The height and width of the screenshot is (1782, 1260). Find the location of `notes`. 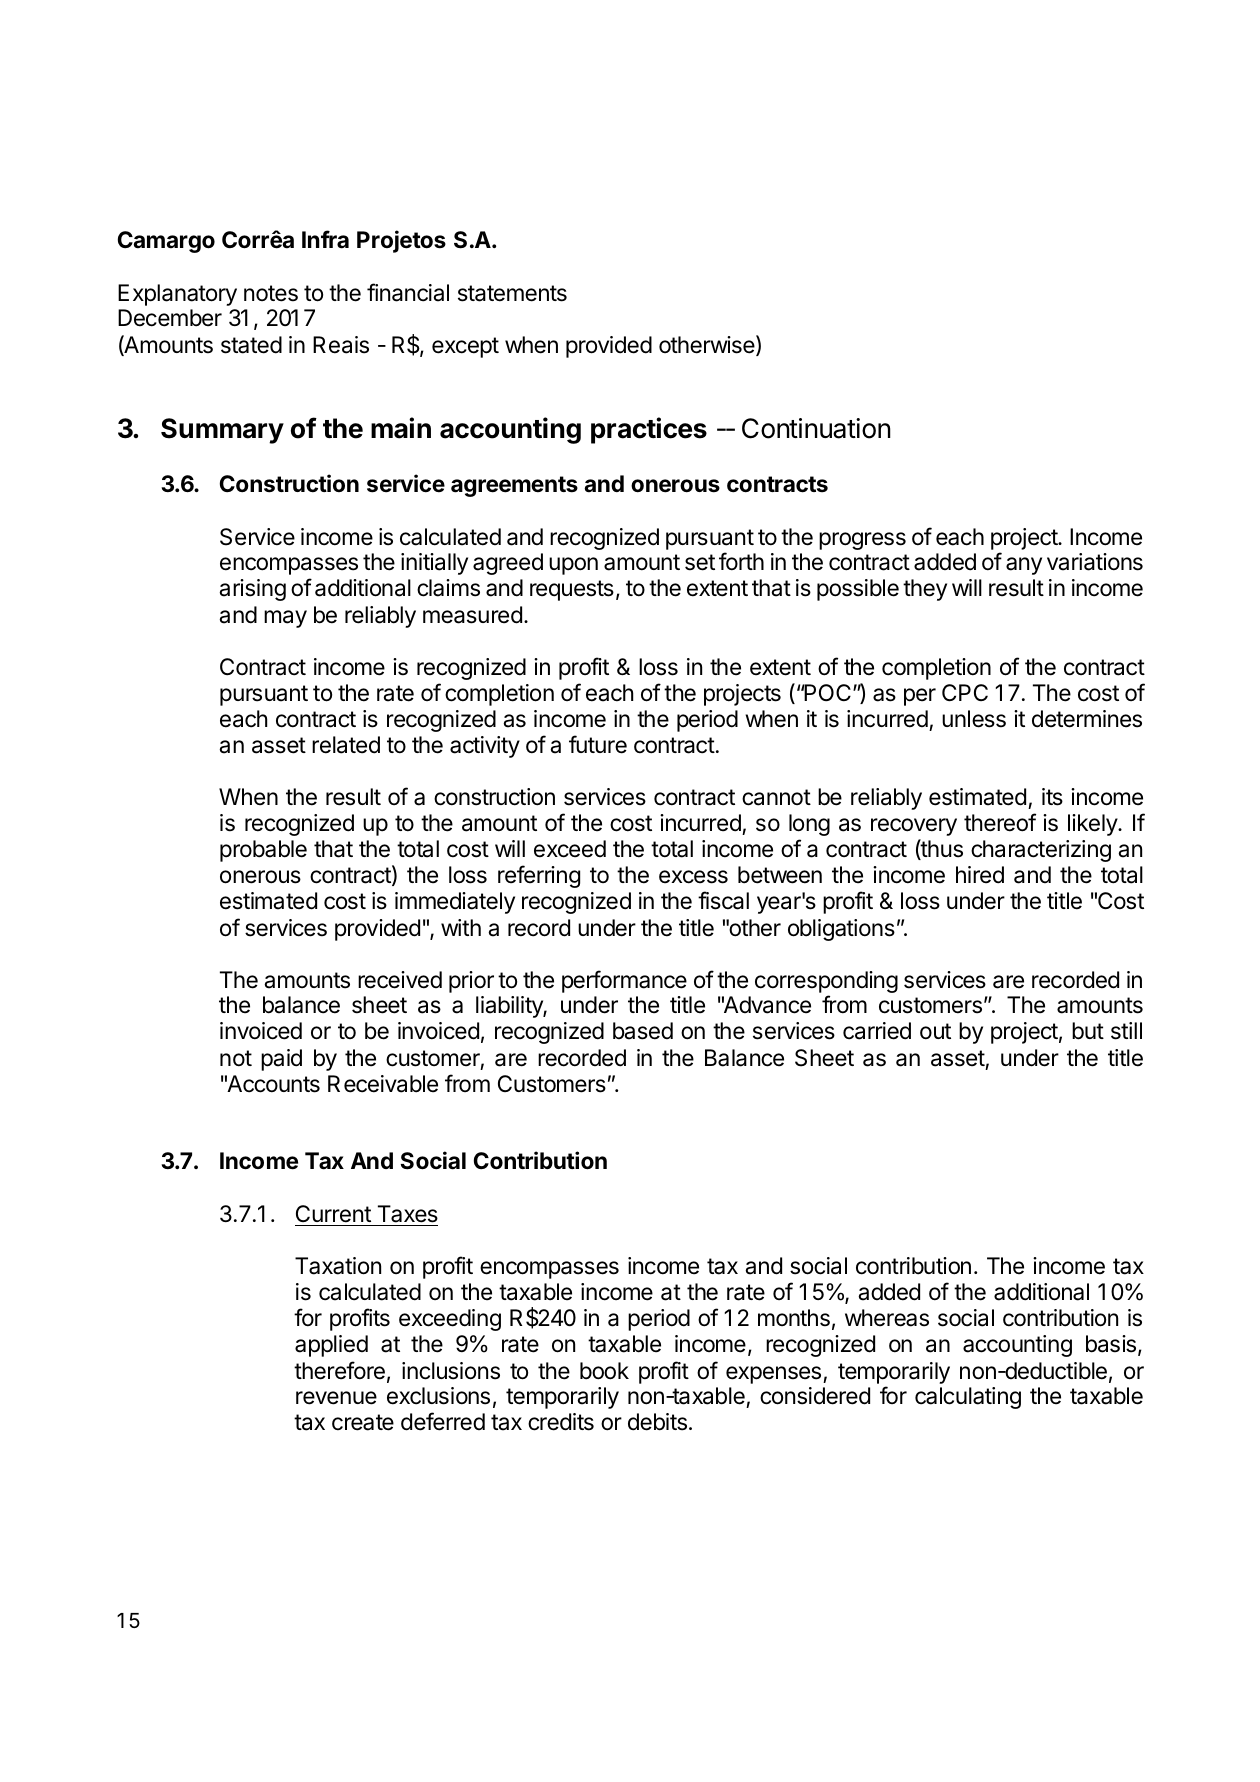

notes is located at coordinates (271, 293).
